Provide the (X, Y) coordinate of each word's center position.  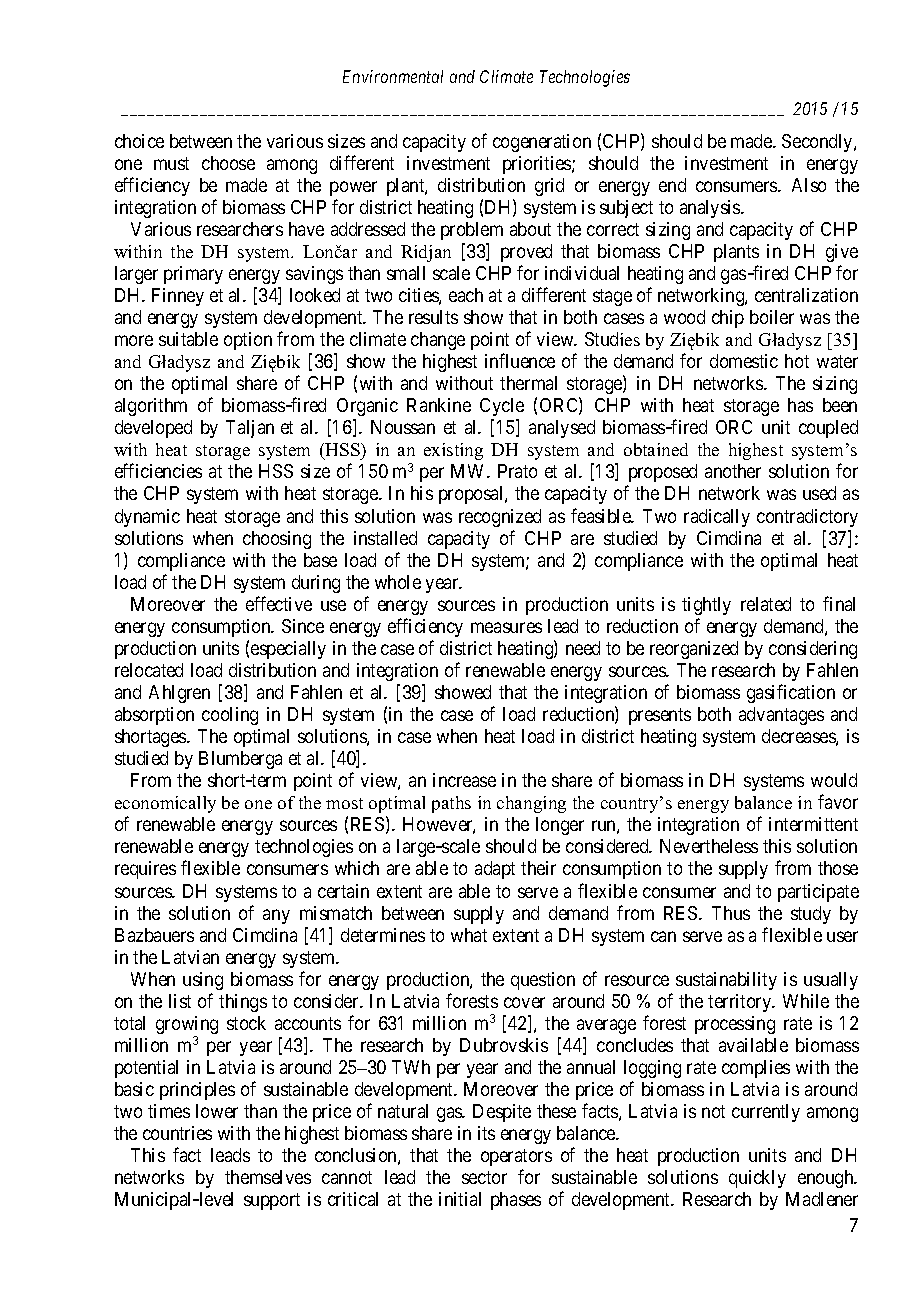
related (766, 604)
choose (228, 163)
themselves (268, 1177)
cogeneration (542, 143)
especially (288, 650)
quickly (757, 1179)
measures (506, 627)
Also (809, 185)
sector (484, 1177)
